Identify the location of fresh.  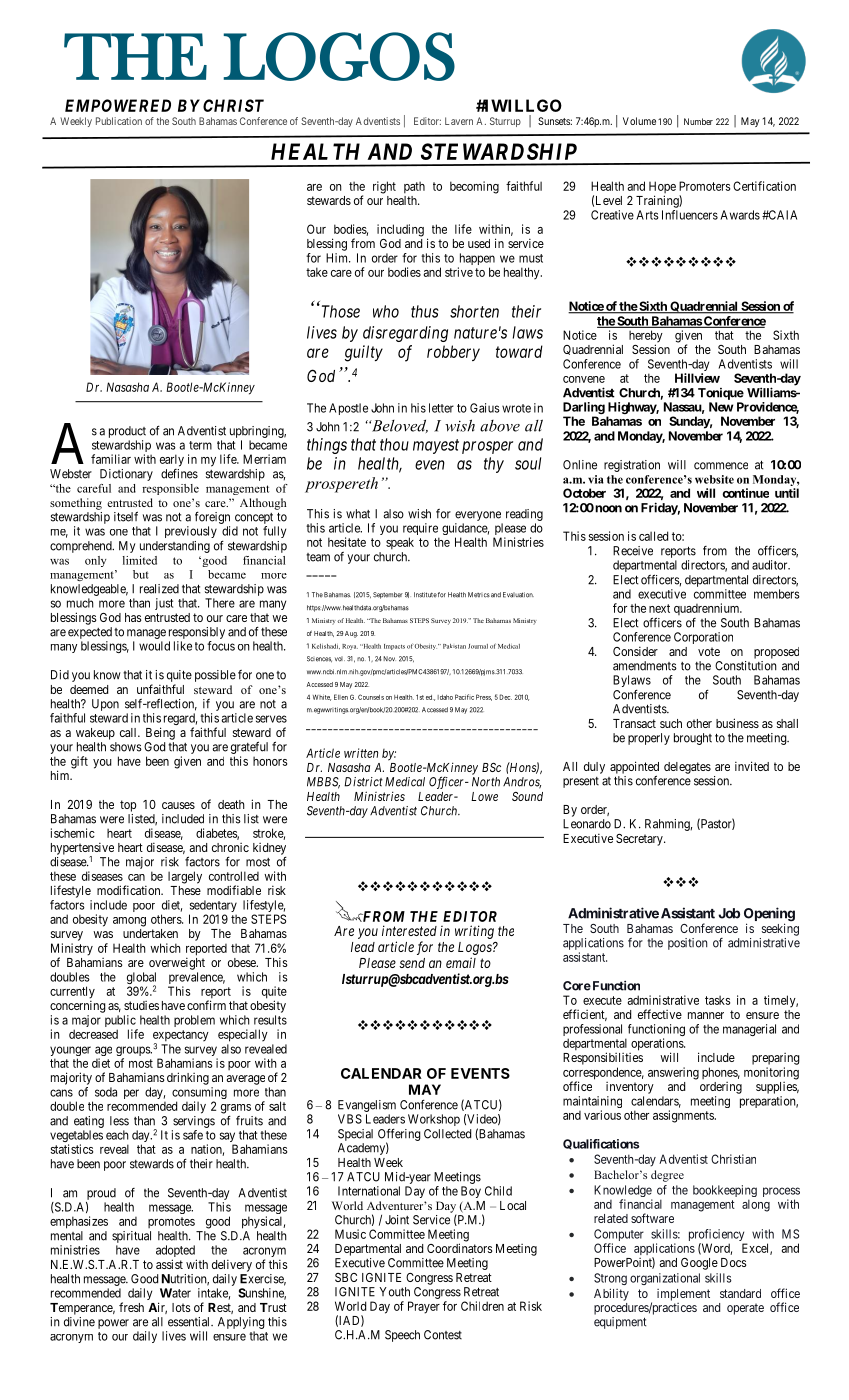
(131, 1307).
